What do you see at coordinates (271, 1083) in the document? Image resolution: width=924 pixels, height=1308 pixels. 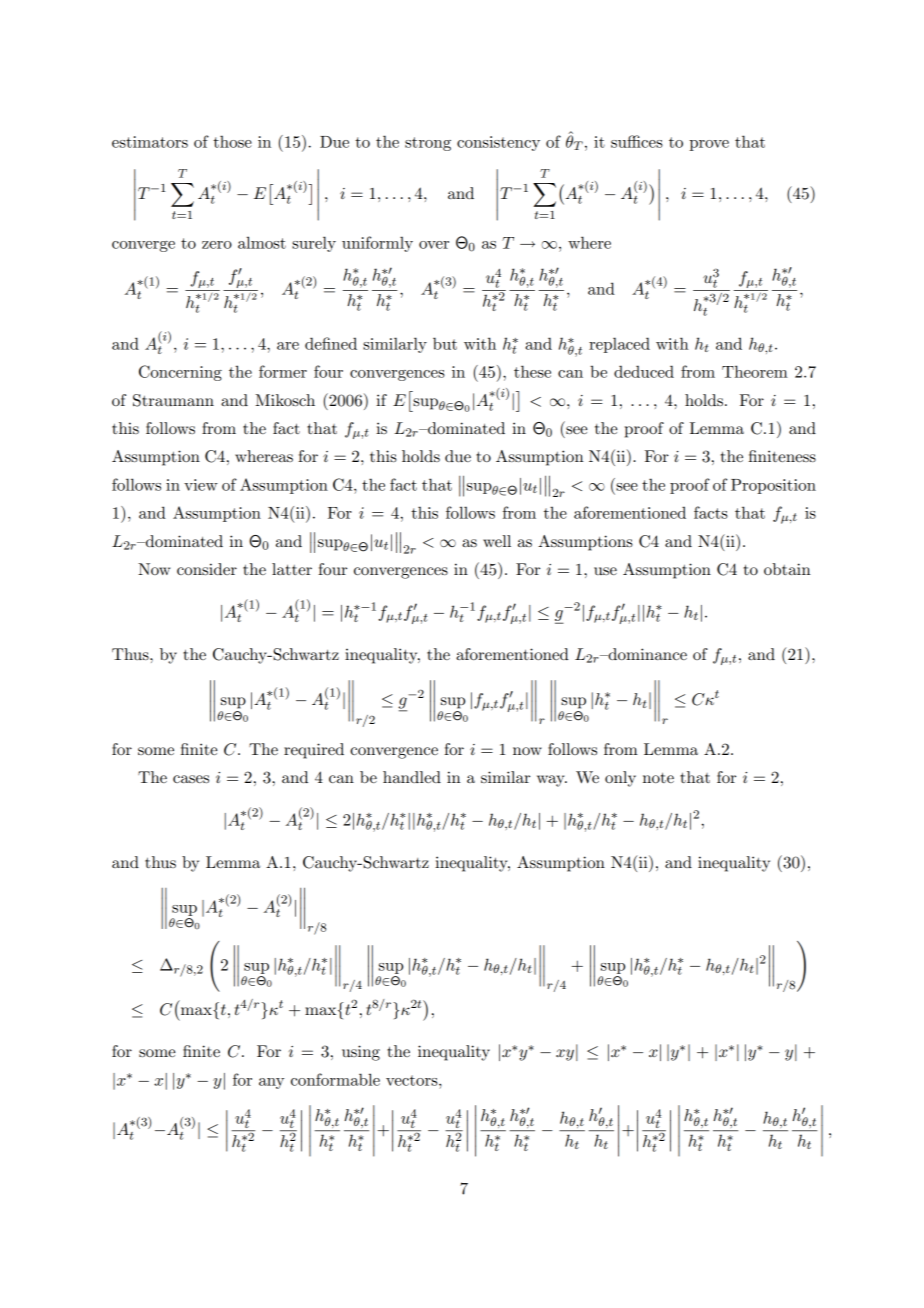 I see `any` at bounding box center [271, 1083].
